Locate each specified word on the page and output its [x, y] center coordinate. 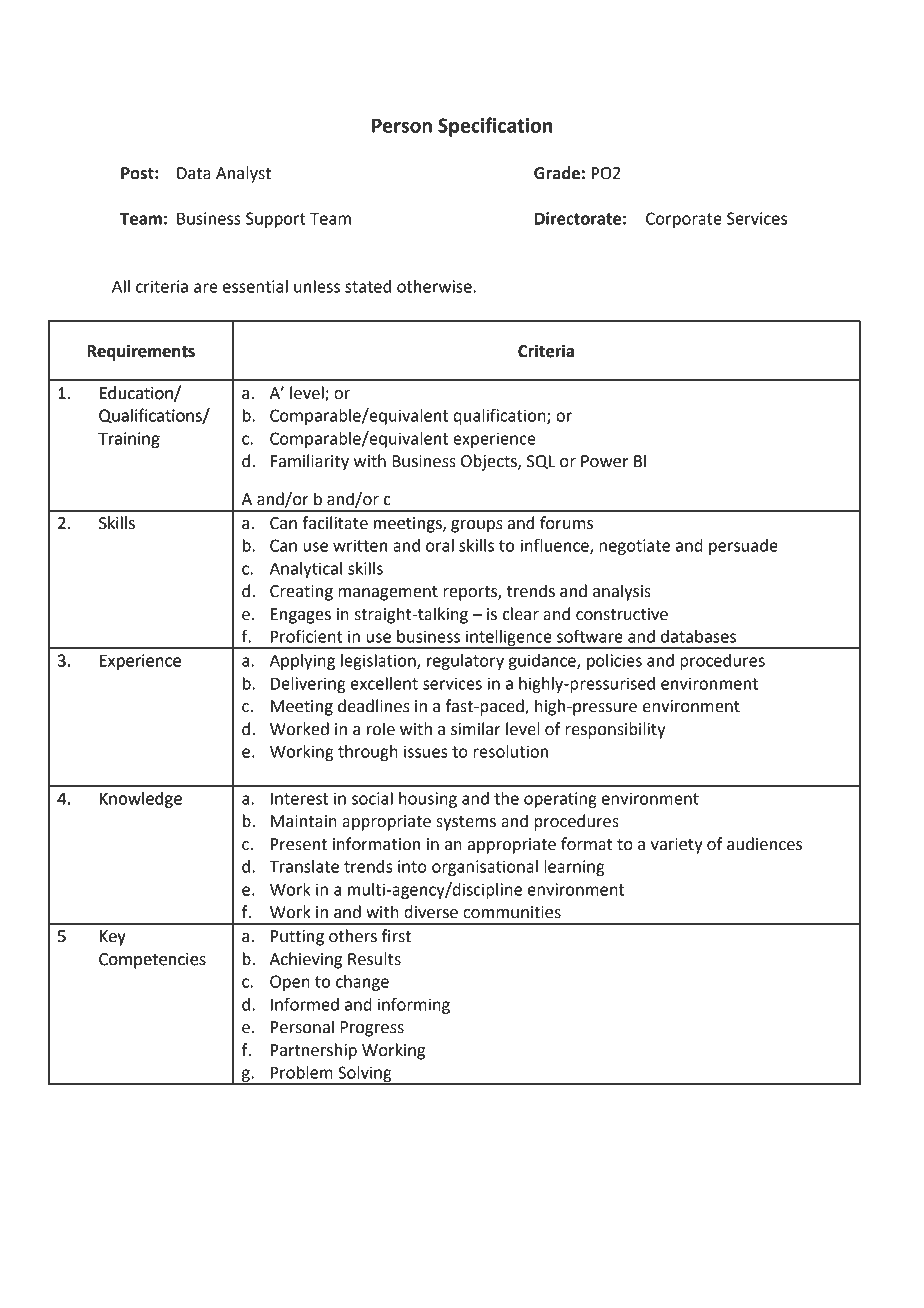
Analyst [243, 174]
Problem [302, 1072]
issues [425, 751]
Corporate [684, 220]
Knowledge [141, 800]
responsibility [615, 730]
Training [129, 440]
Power [604, 461]
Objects [490, 462]
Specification [495, 127]
